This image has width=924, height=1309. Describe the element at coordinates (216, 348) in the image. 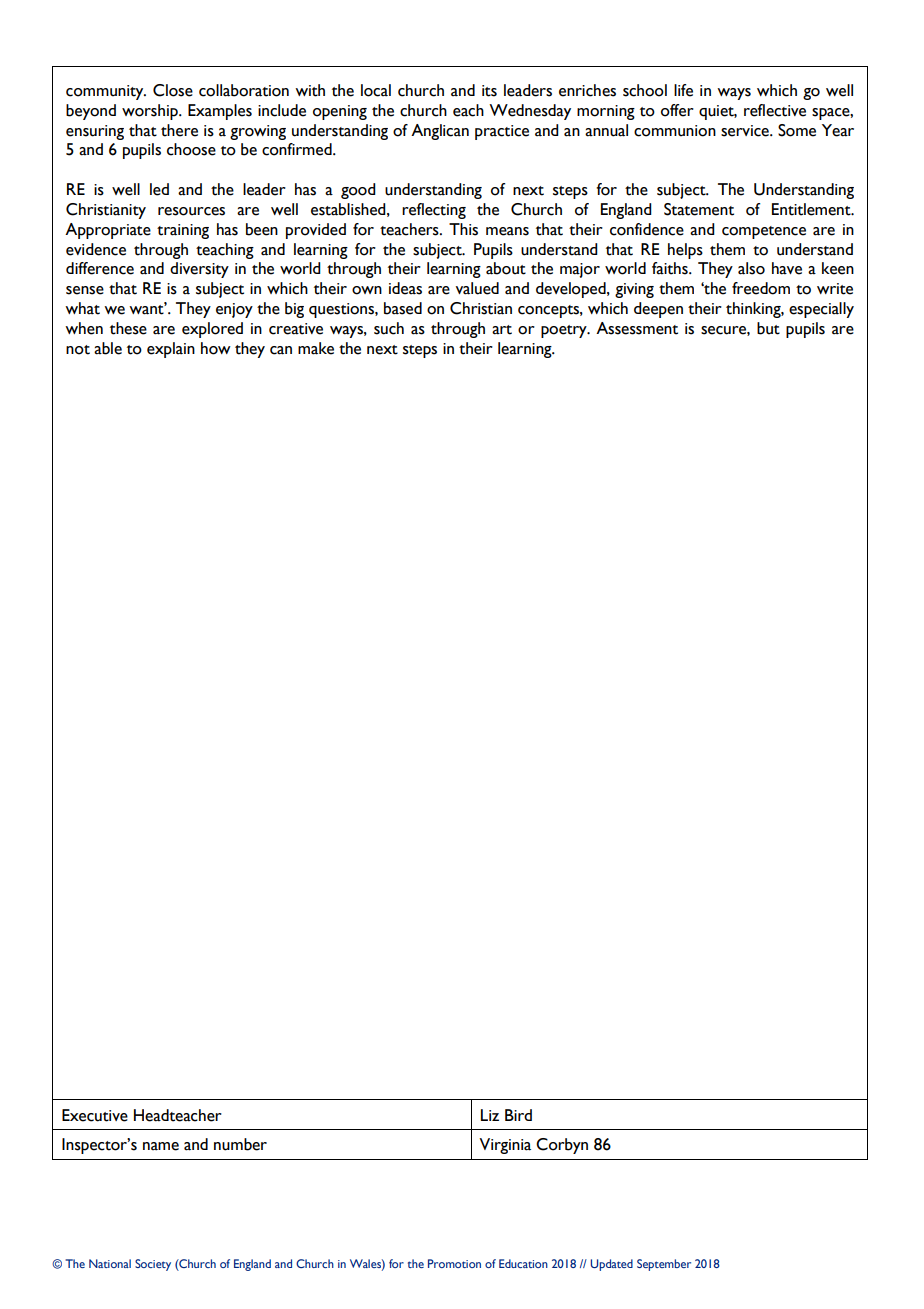

I see `how` at that location.
